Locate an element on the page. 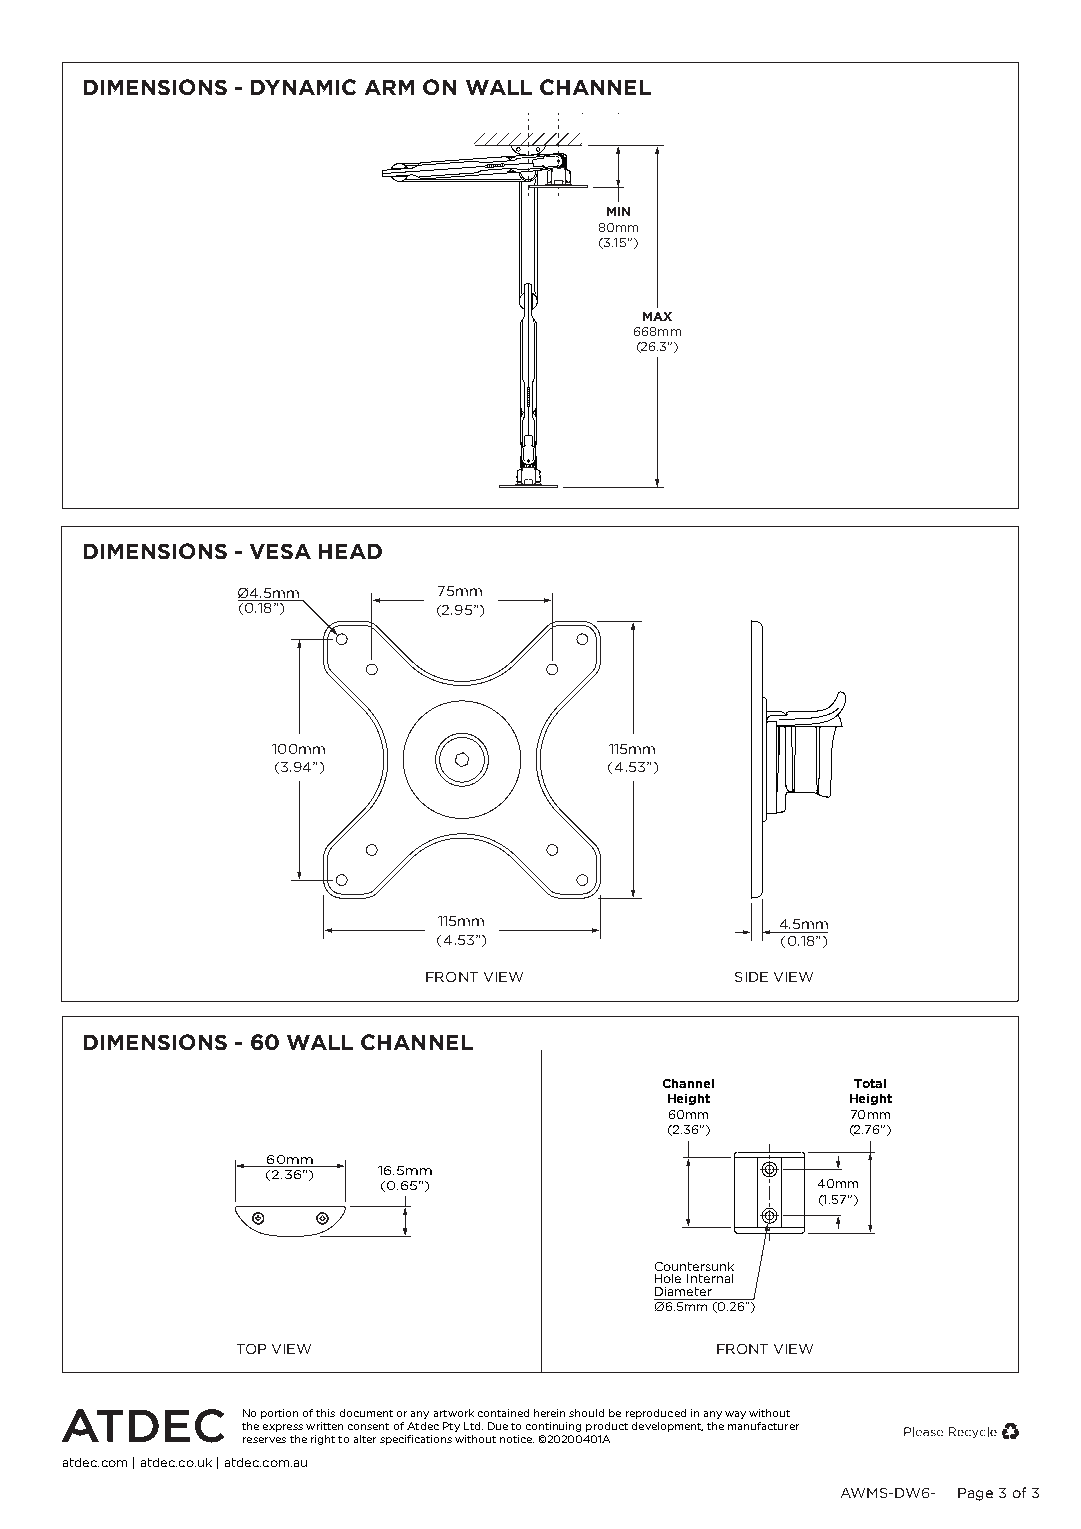  this is located at coordinates (325, 1413).
